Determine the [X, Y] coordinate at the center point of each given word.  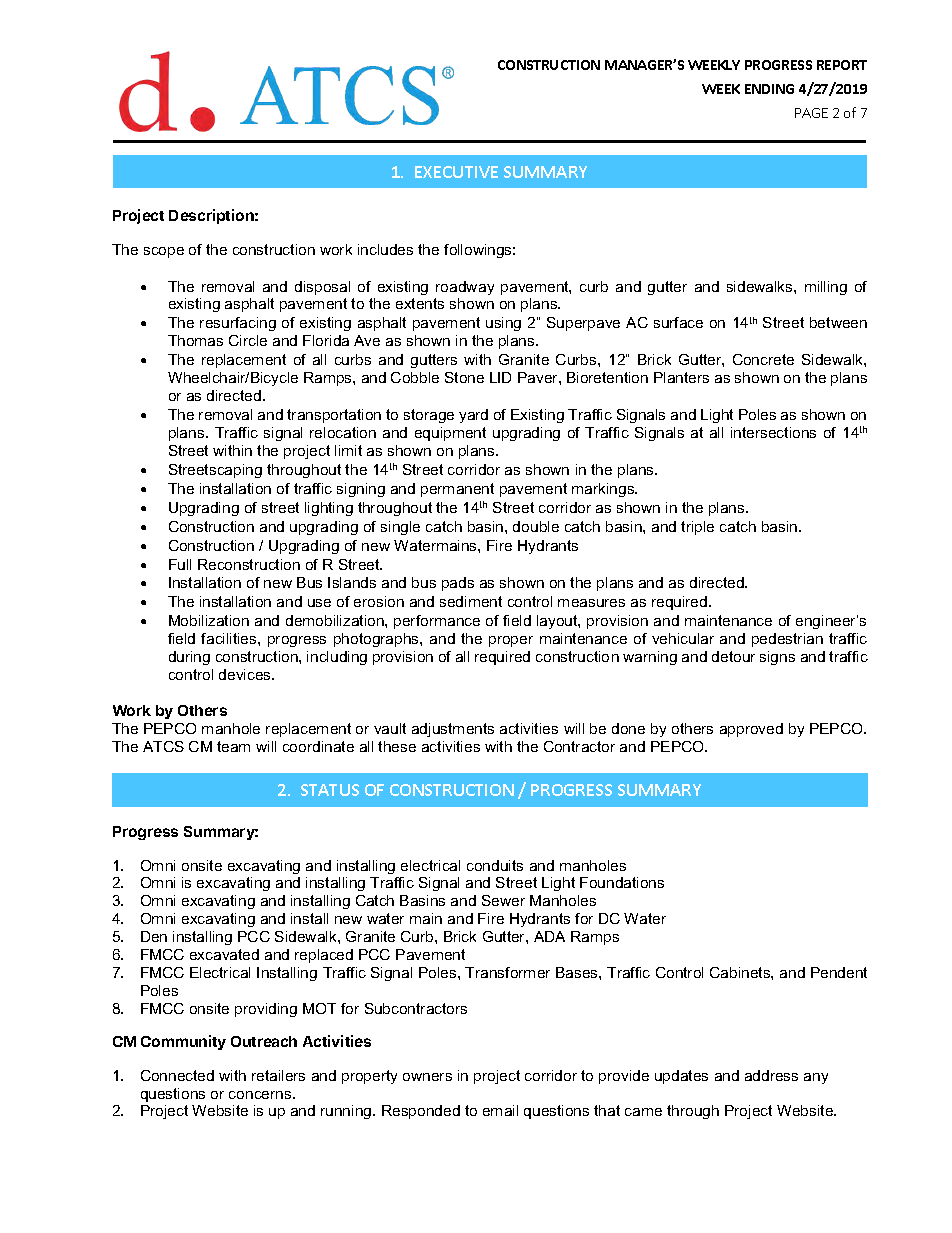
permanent [457, 490]
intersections [773, 432]
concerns [261, 1095]
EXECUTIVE [456, 172]
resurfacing [238, 324]
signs [777, 658]
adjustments [453, 730]
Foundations [622, 882]
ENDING [769, 89]
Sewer [503, 900]
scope [164, 252]
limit [348, 450]
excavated [224, 954]
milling [826, 288]
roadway [465, 288]
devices [246, 674]
